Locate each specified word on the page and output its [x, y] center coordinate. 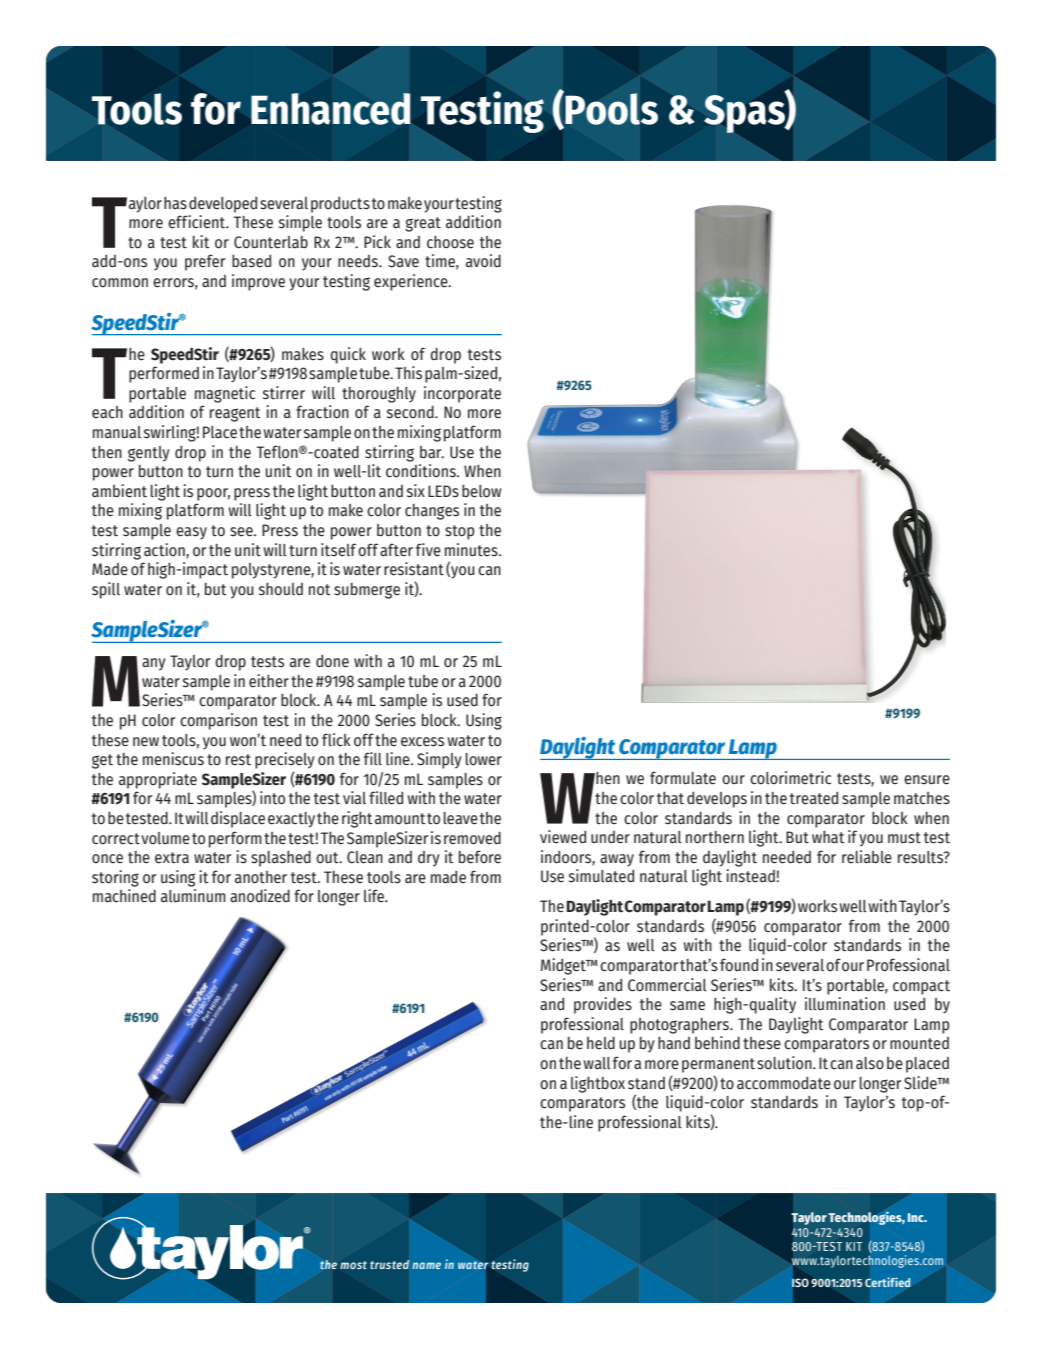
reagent [235, 414]
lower [483, 759]
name [426, 1265]
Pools [610, 109]
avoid [483, 261]
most [353, 1265]
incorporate [462, 394]
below [481, 491]
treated [814, 798]
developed [223, 205]
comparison [218, 721]
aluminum [193, 896]
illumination [845, 1004]
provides [603, 1005]
